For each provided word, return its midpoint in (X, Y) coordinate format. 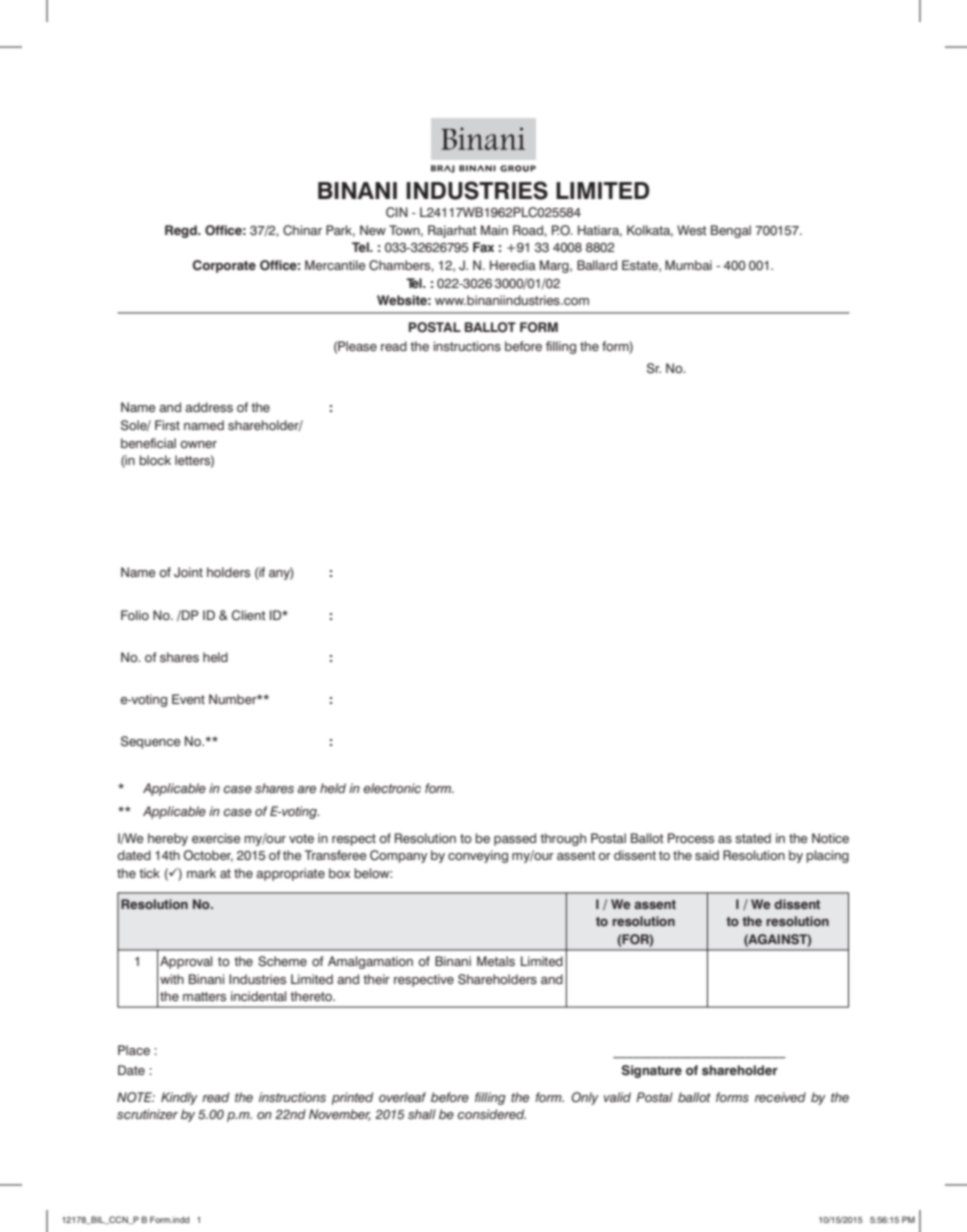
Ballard (597, 265)
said (707, 855)
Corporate (224, 266)
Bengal (731, 231)
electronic (392, 788)
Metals (496, 961)
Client (249, 615)
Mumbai (688, 265)
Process (691, 838)
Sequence (150, 742)
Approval (186, 962)
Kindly (179, 1098)
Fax (483, 247)
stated (753, 838)
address (209, 407)
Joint (188, 572)
